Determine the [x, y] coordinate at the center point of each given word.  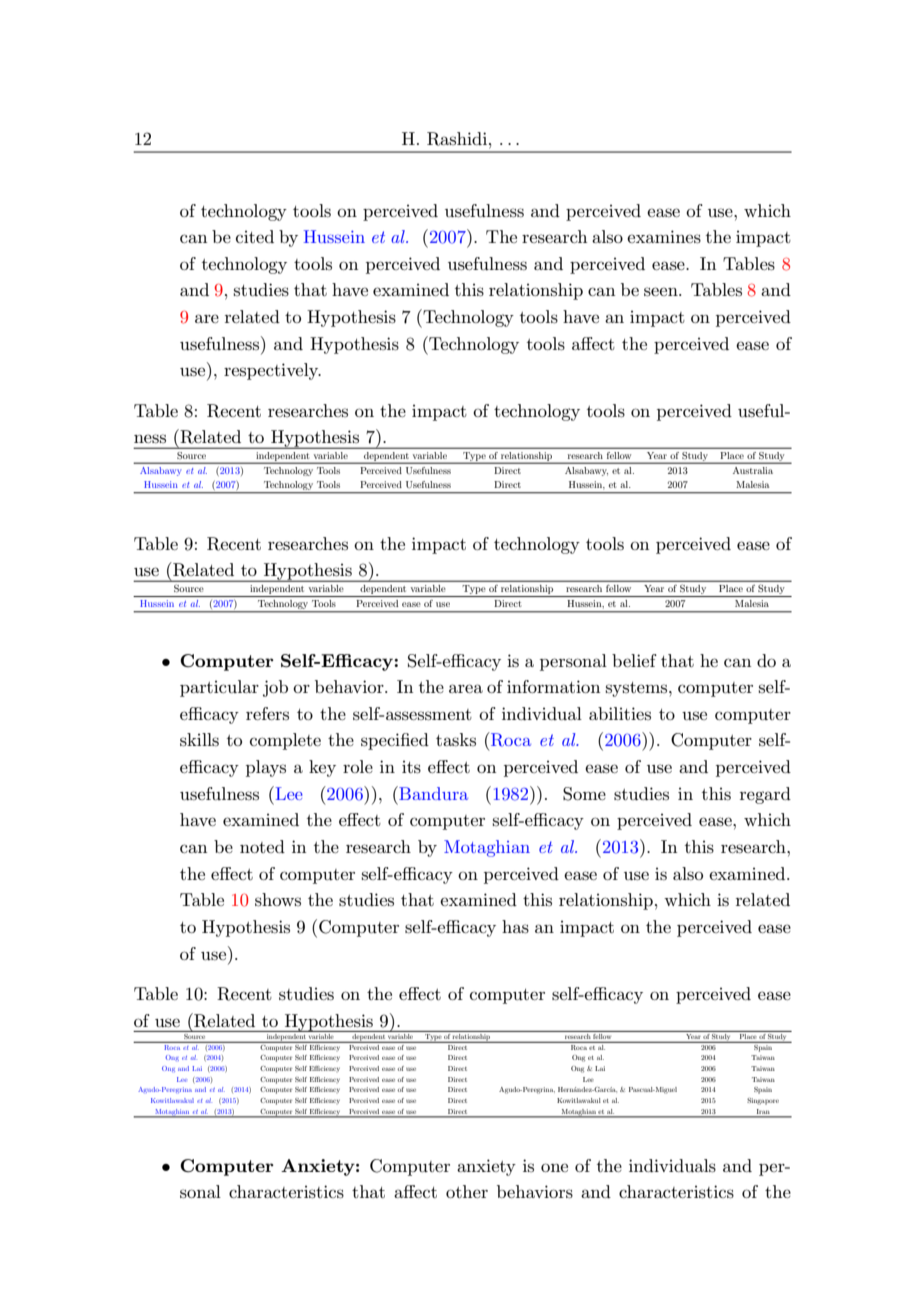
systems [638, 689]
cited [255, 236]
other [467, 1191]
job [275, 688]
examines [664, 237]
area [466, 688]
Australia [753, 470]
